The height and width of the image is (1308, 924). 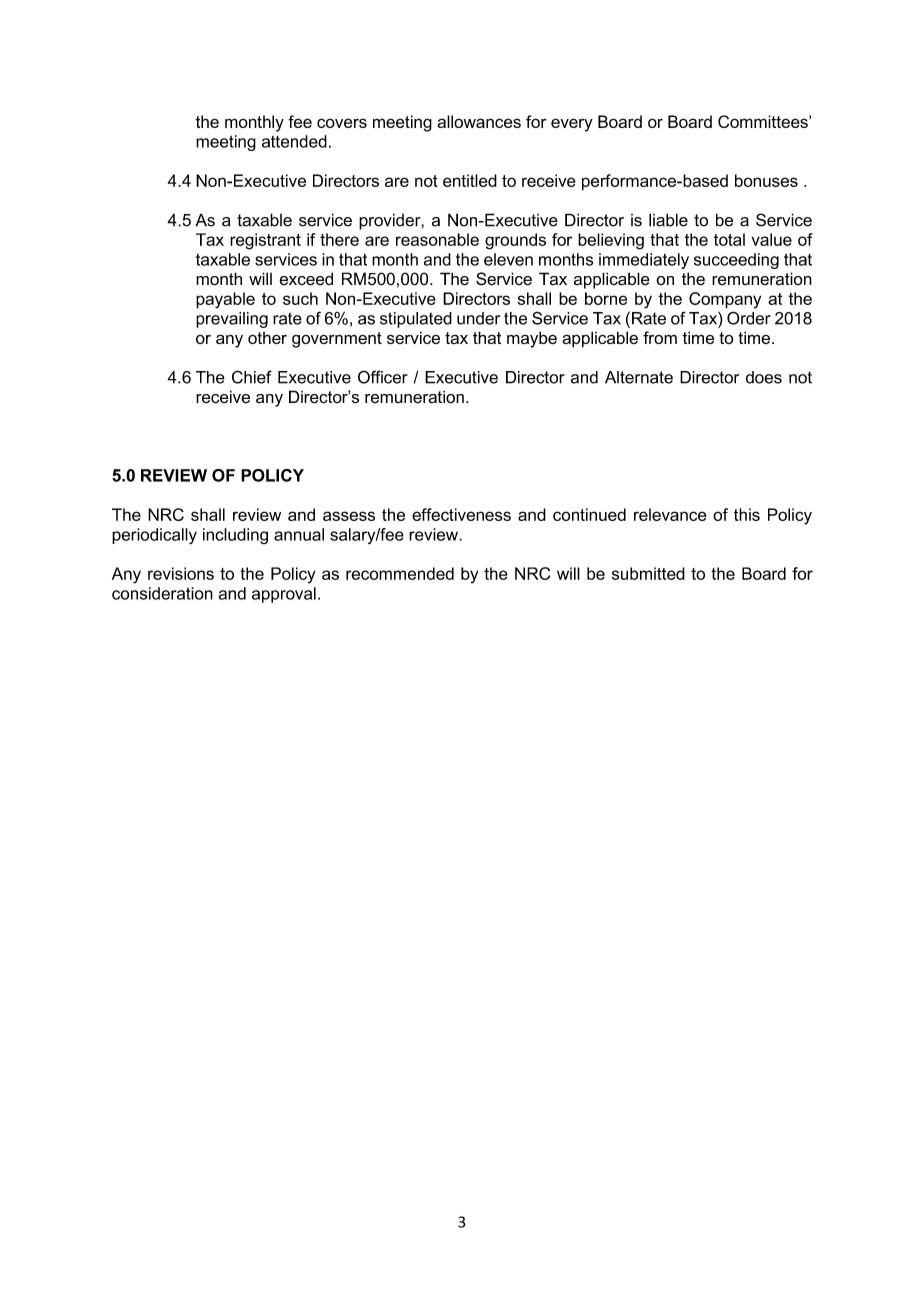 What do you see at coordinates (764, 121) in the image?
I see `Committees` at bounding box center [764, 121].
